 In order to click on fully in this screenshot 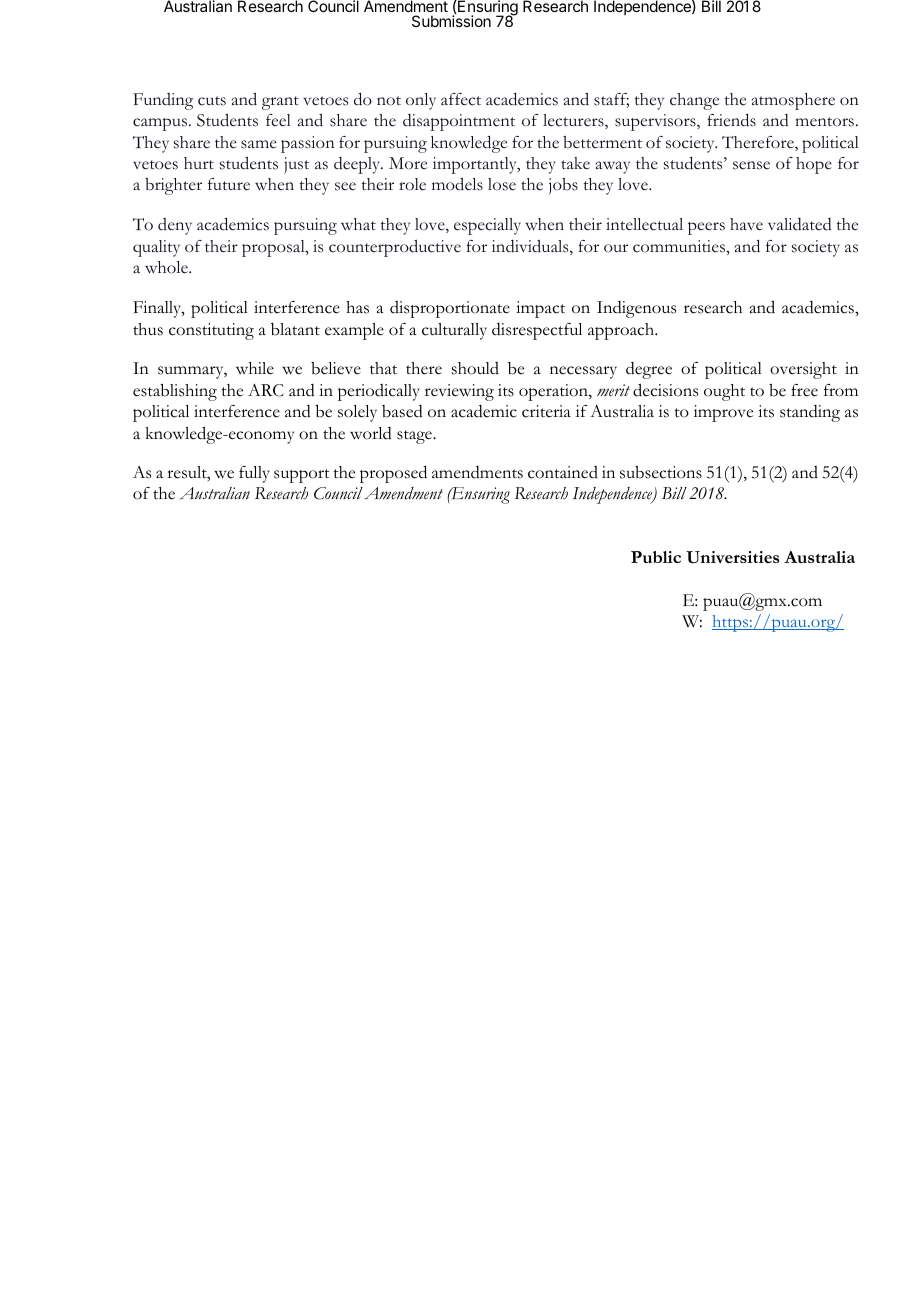, I will do `click(254, 474)`.
